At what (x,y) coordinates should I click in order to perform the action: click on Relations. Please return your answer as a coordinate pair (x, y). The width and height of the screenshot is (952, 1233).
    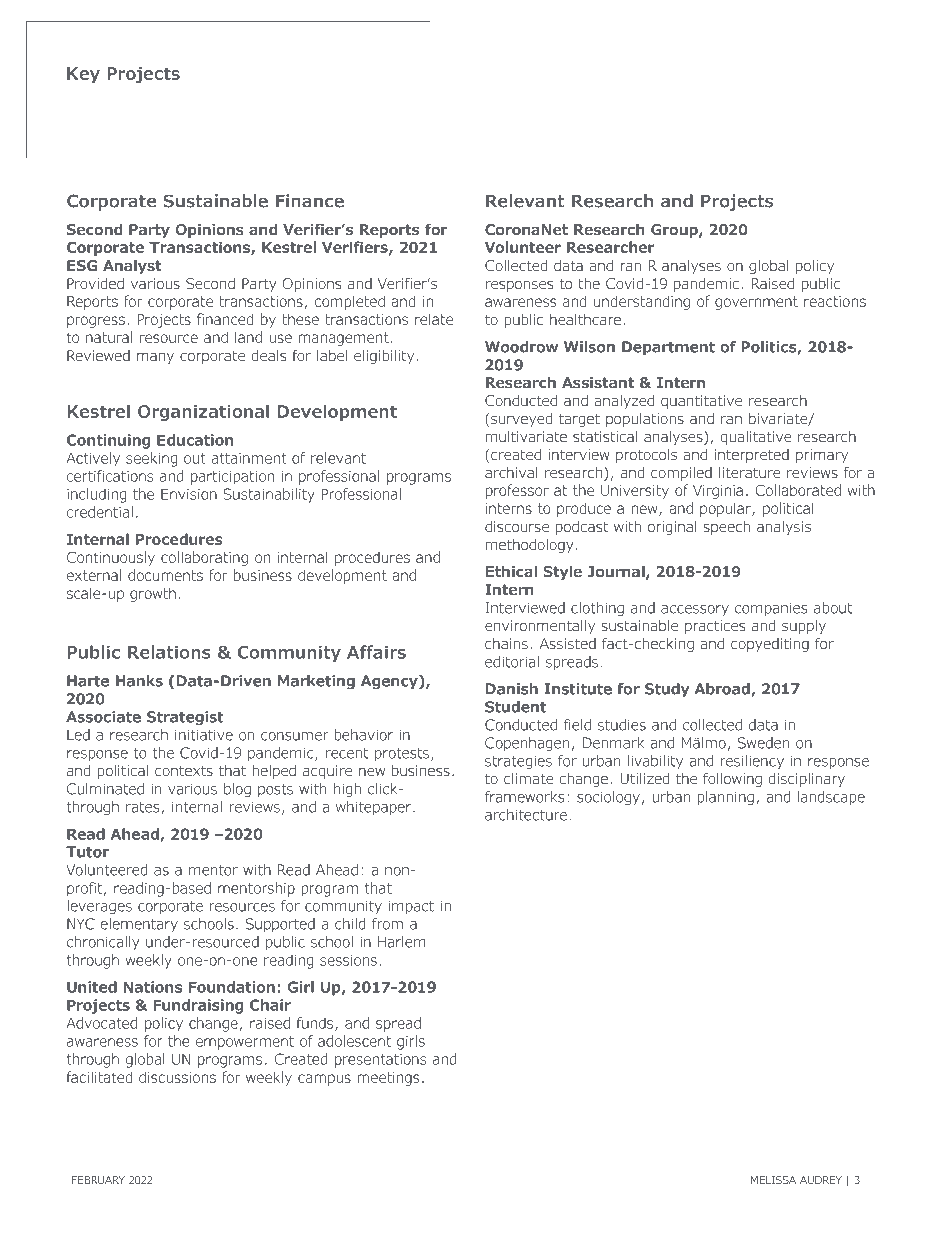
    Looking at the image, I should click on (169, 652).
